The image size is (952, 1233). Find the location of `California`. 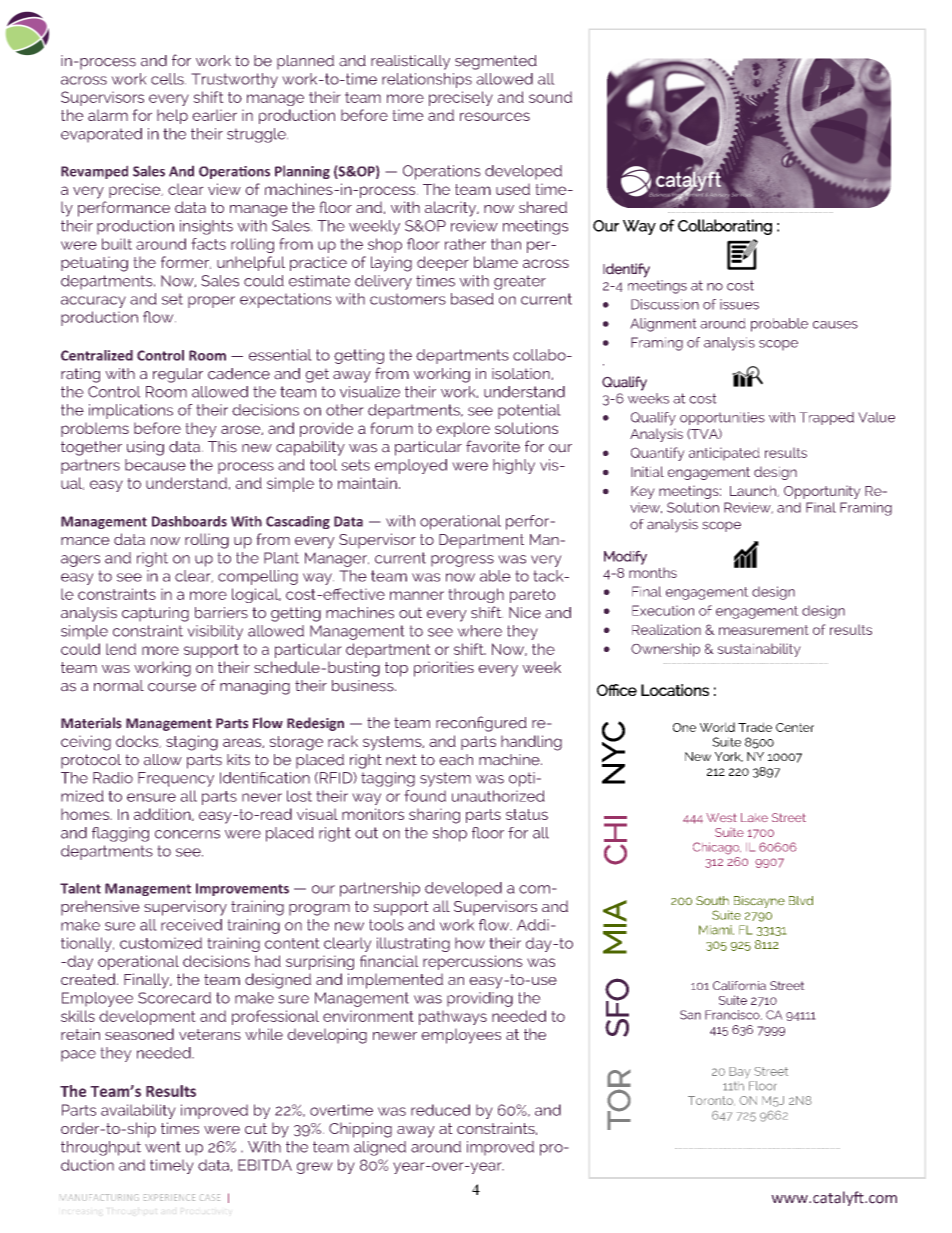

California is located at coordinates (739, 986).
